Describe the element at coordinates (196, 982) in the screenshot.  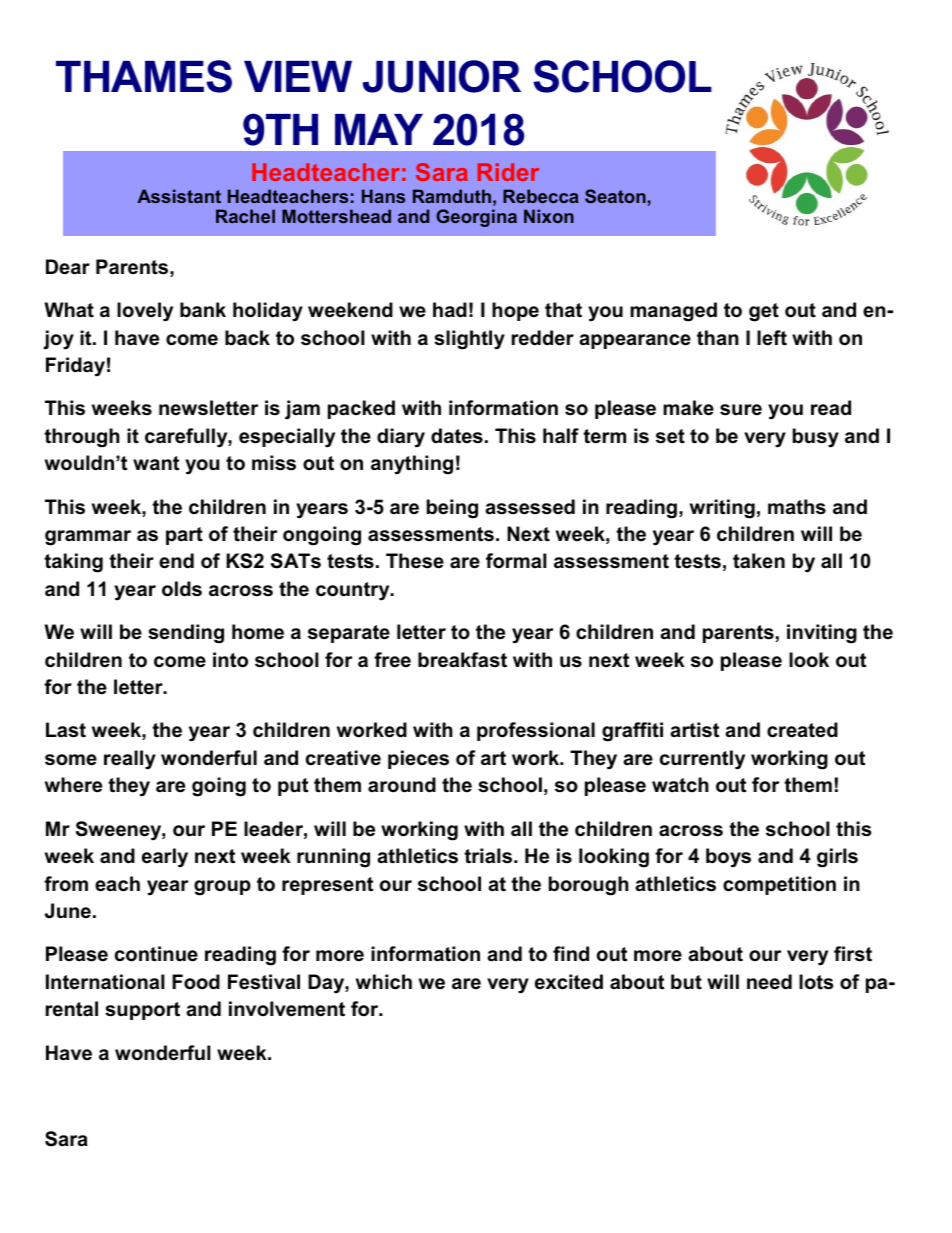
I see `Food` at that location.
